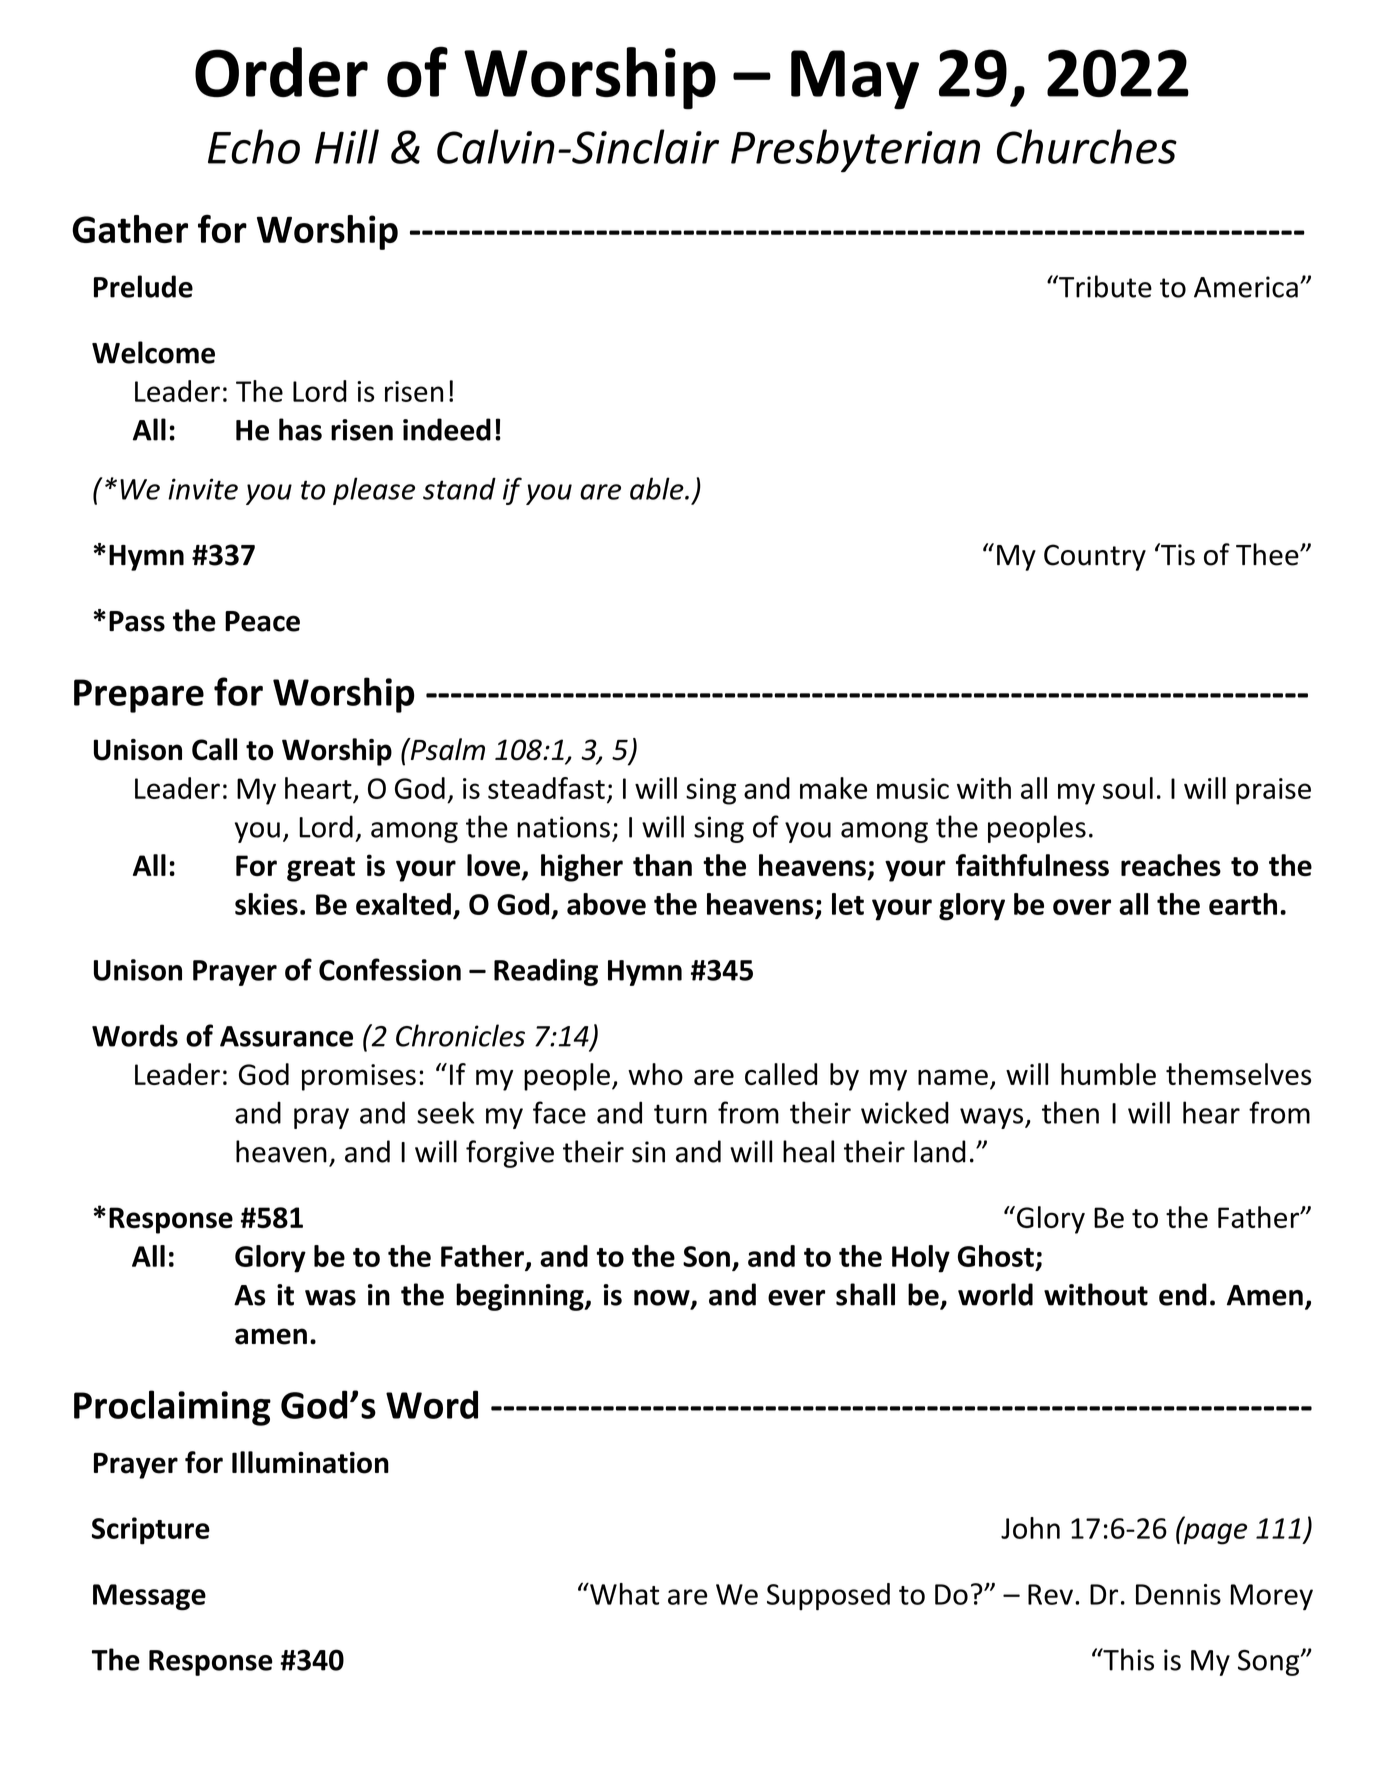  What do you see at coordinates (330, 1298) in the document?
I see `was` at bounding box center [330, 1298].
